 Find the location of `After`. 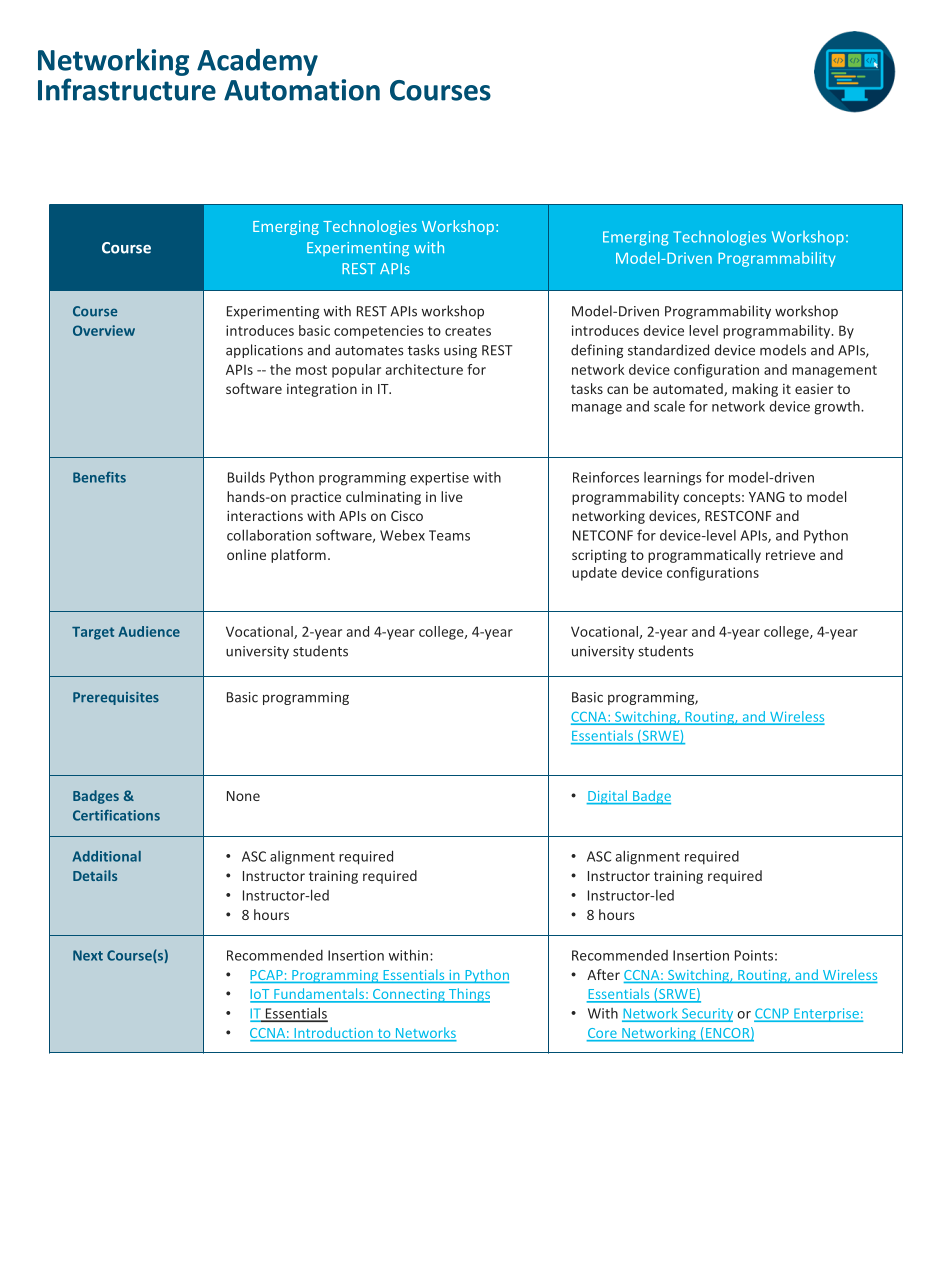

After is located at coordinates (603, 974).
